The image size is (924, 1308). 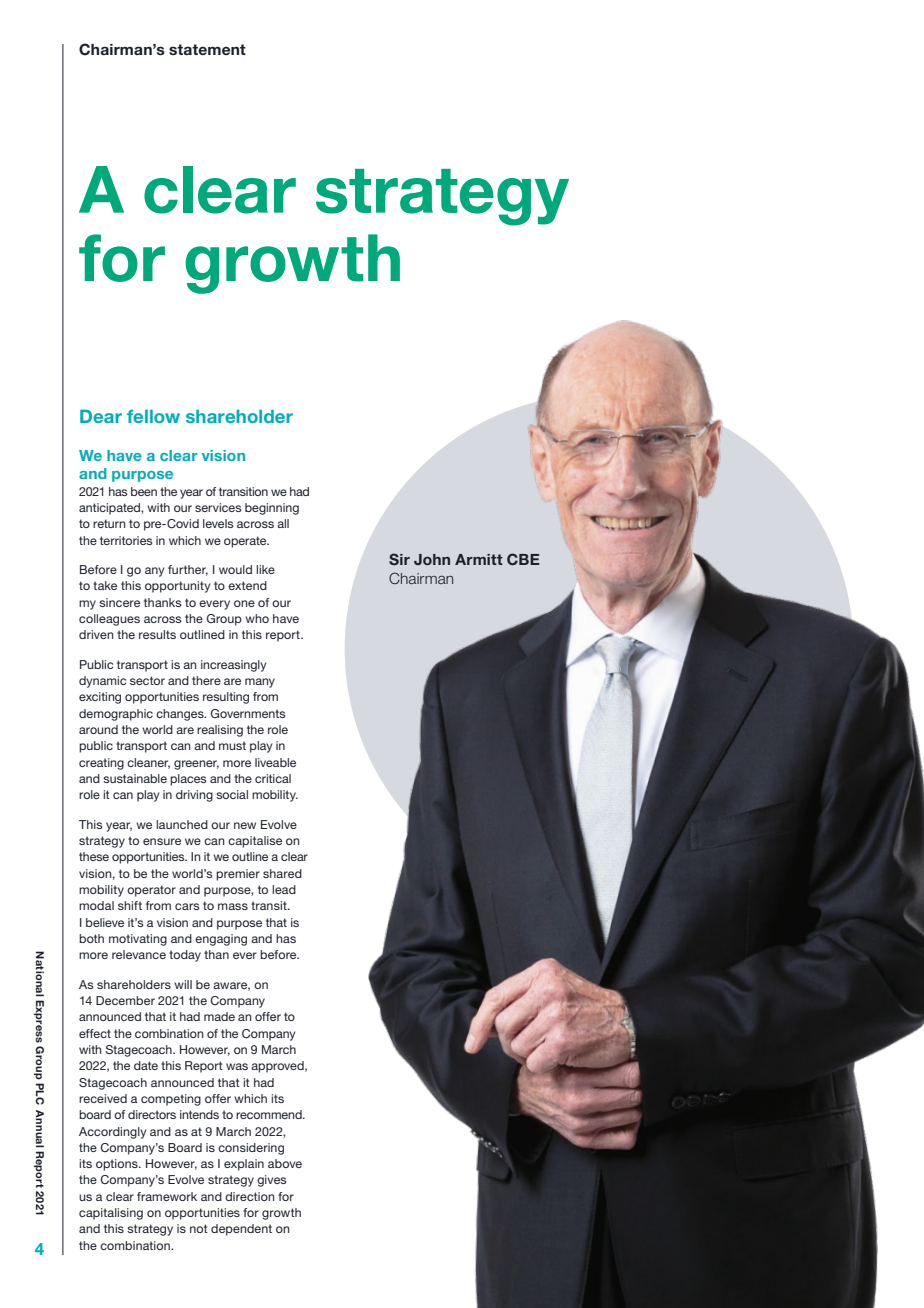 I want to click on Dear, so click(x=101, y=416).
